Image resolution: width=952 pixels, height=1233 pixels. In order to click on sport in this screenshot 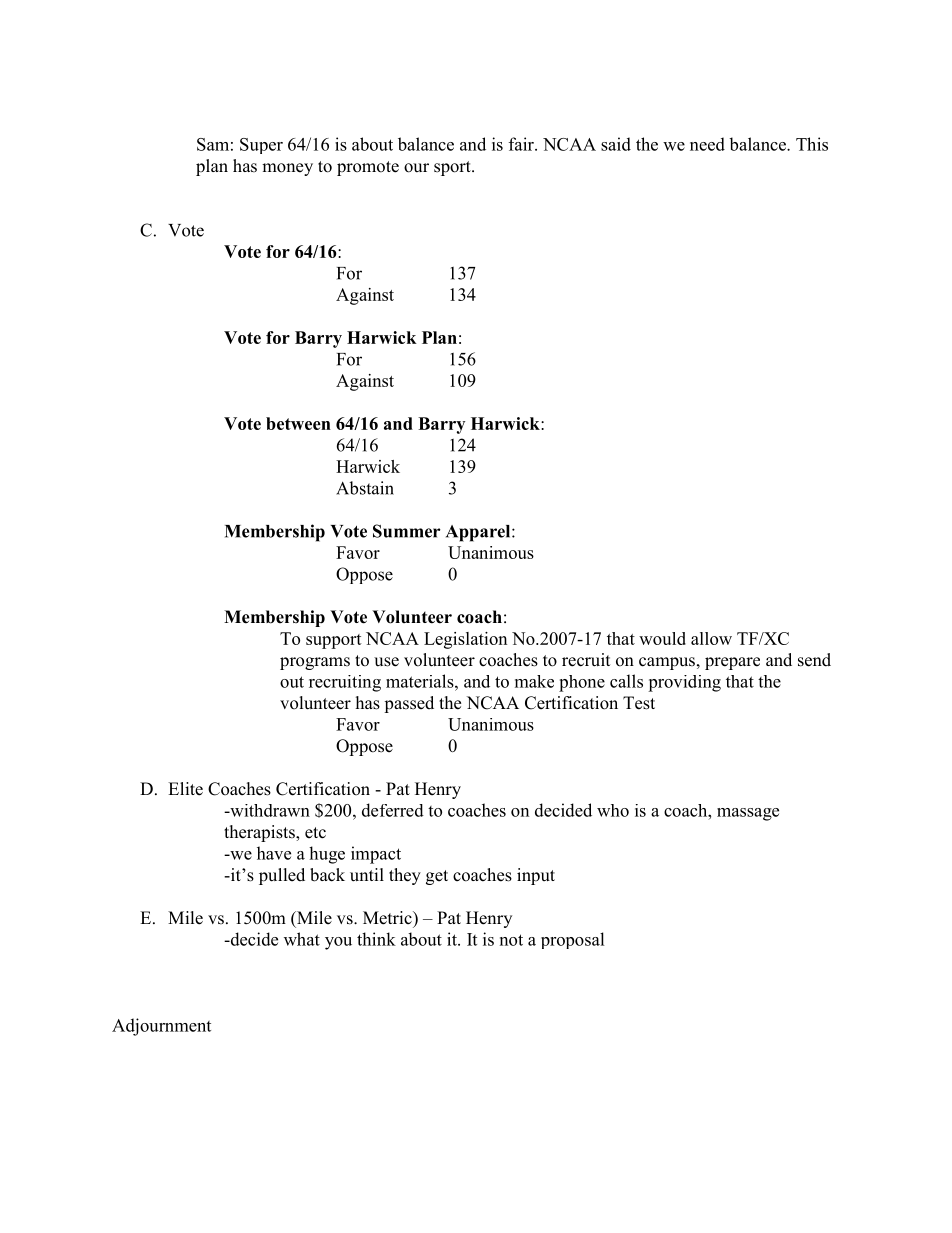, I will do `click(453, 168)`.
